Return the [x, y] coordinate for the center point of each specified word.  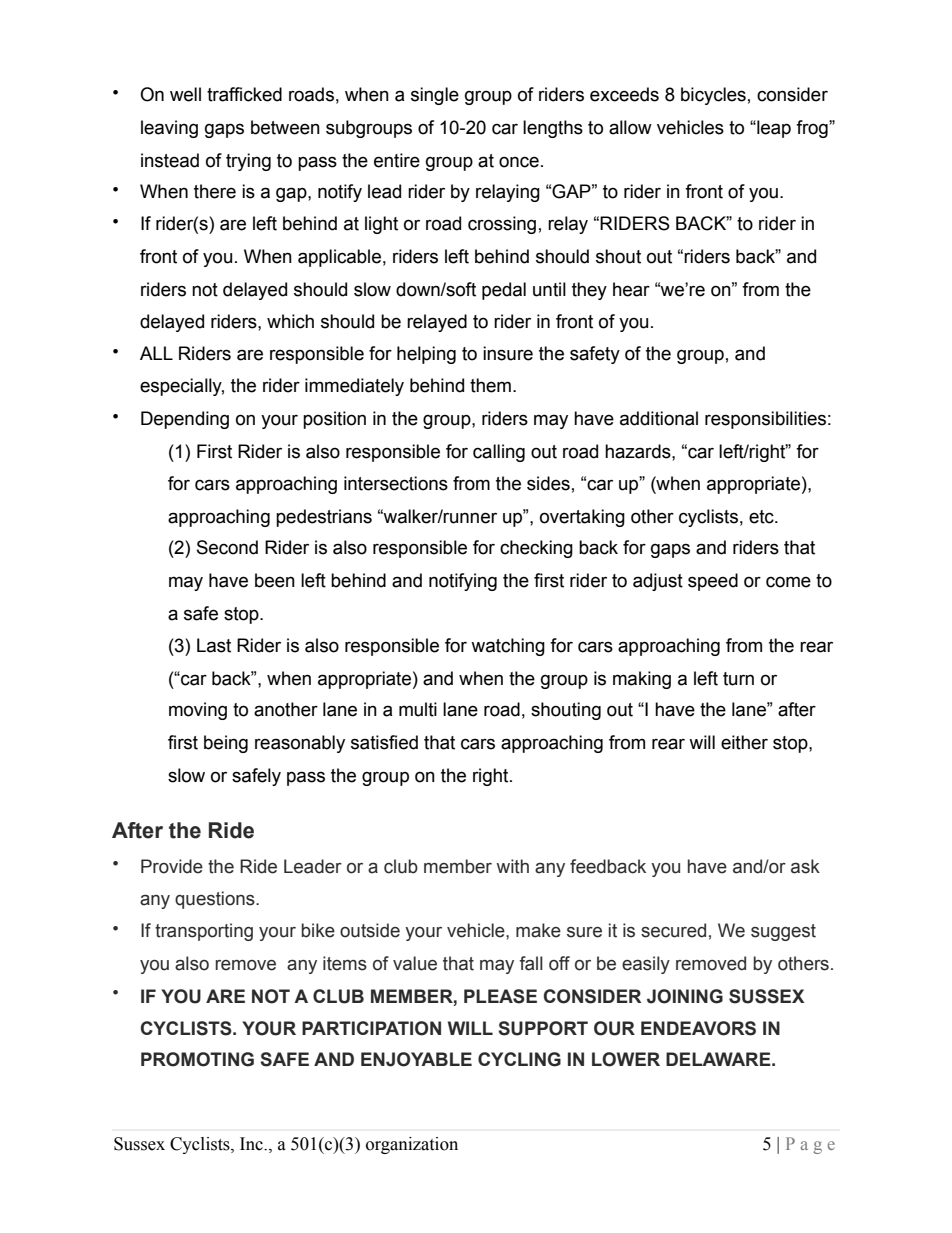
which [290, 321]
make [538, 930]
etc [762, 517]
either [744, 742]
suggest [783, 932]
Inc [252, 1144]
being [226, 744]
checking [536, 549]
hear [631, 289]
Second [227, 547]
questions [216, 900]
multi [418, 709]
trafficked [244, 94]
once [519, 162]
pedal [504, 291]
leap [773, 129]
